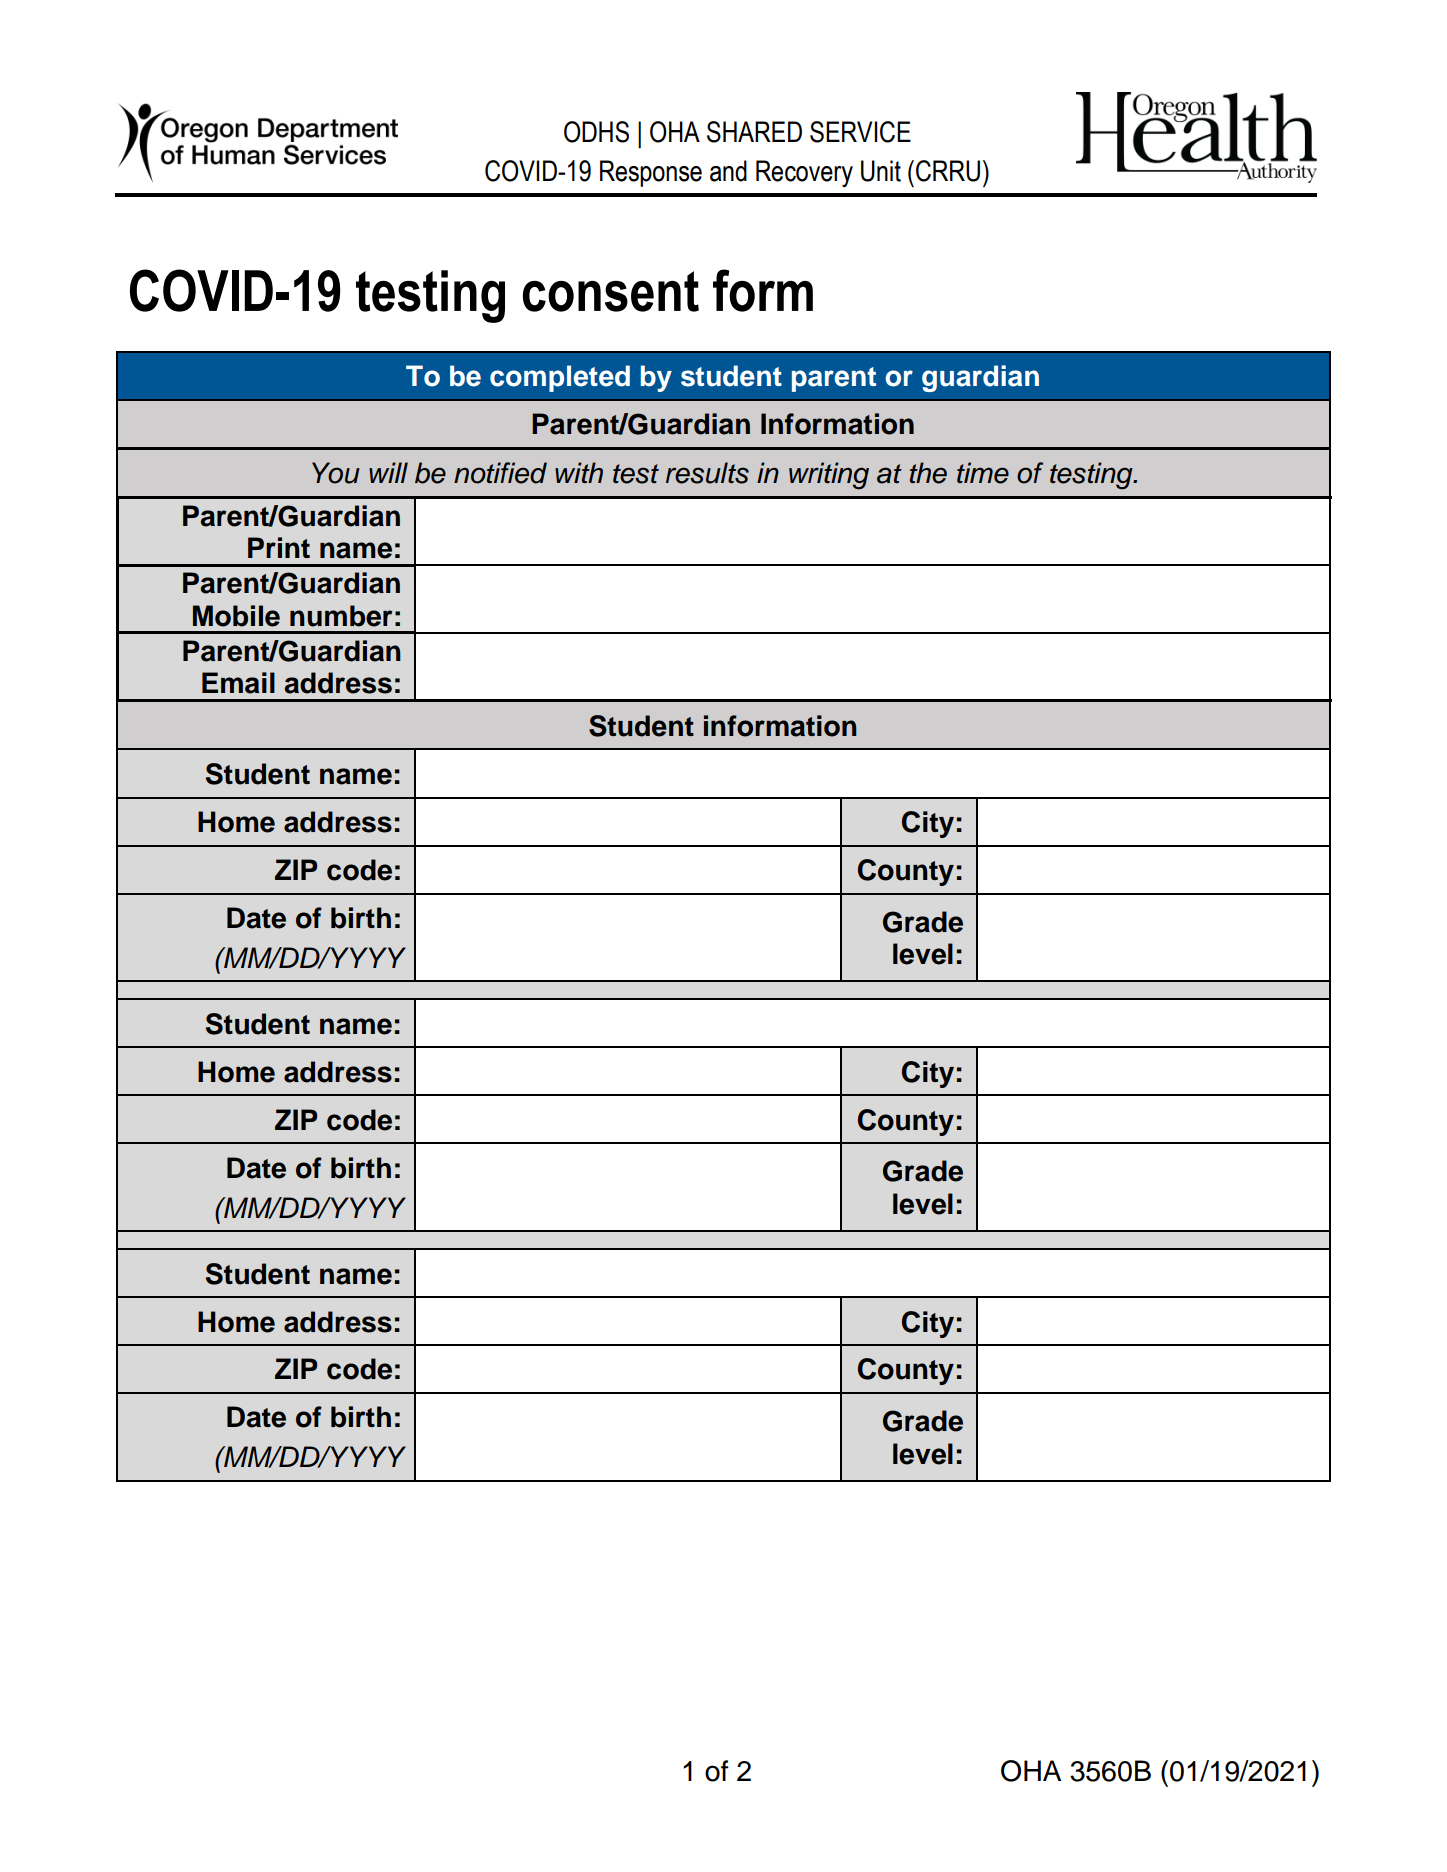 Image resolution: width=1447 pixels, height=1872 pixels. I want to click on Response, so click(651, 173).
